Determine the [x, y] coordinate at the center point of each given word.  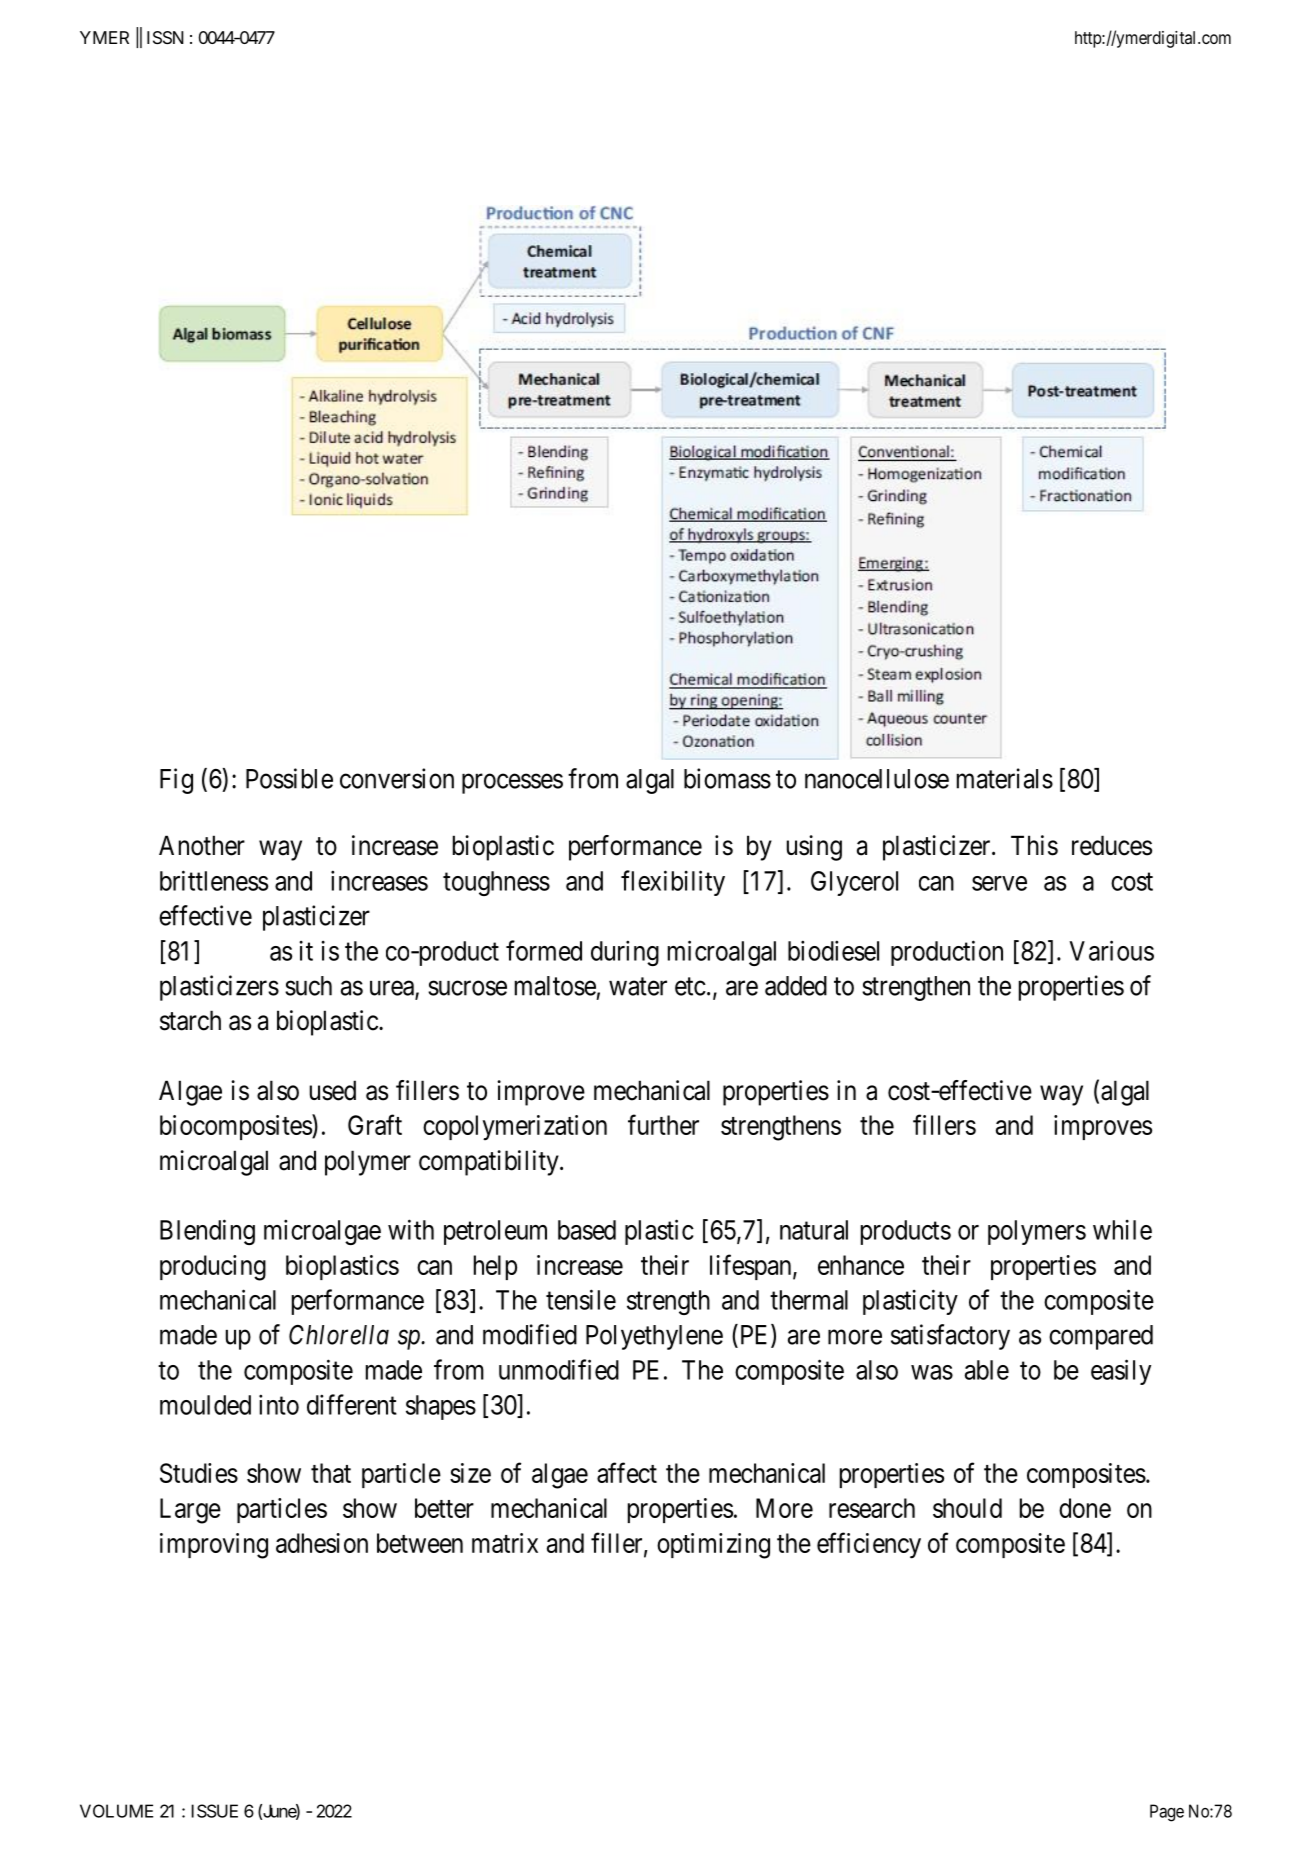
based [587, 1230]
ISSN [165, 37]
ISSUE [214, 1811]
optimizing [713, 1546]
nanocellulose [877, 779]
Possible [289, 778]
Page [1167, 1813]
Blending [207, 1232]
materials [1005, 778]
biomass [727, 778]
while [1122, 1230]
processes [512, 784]
